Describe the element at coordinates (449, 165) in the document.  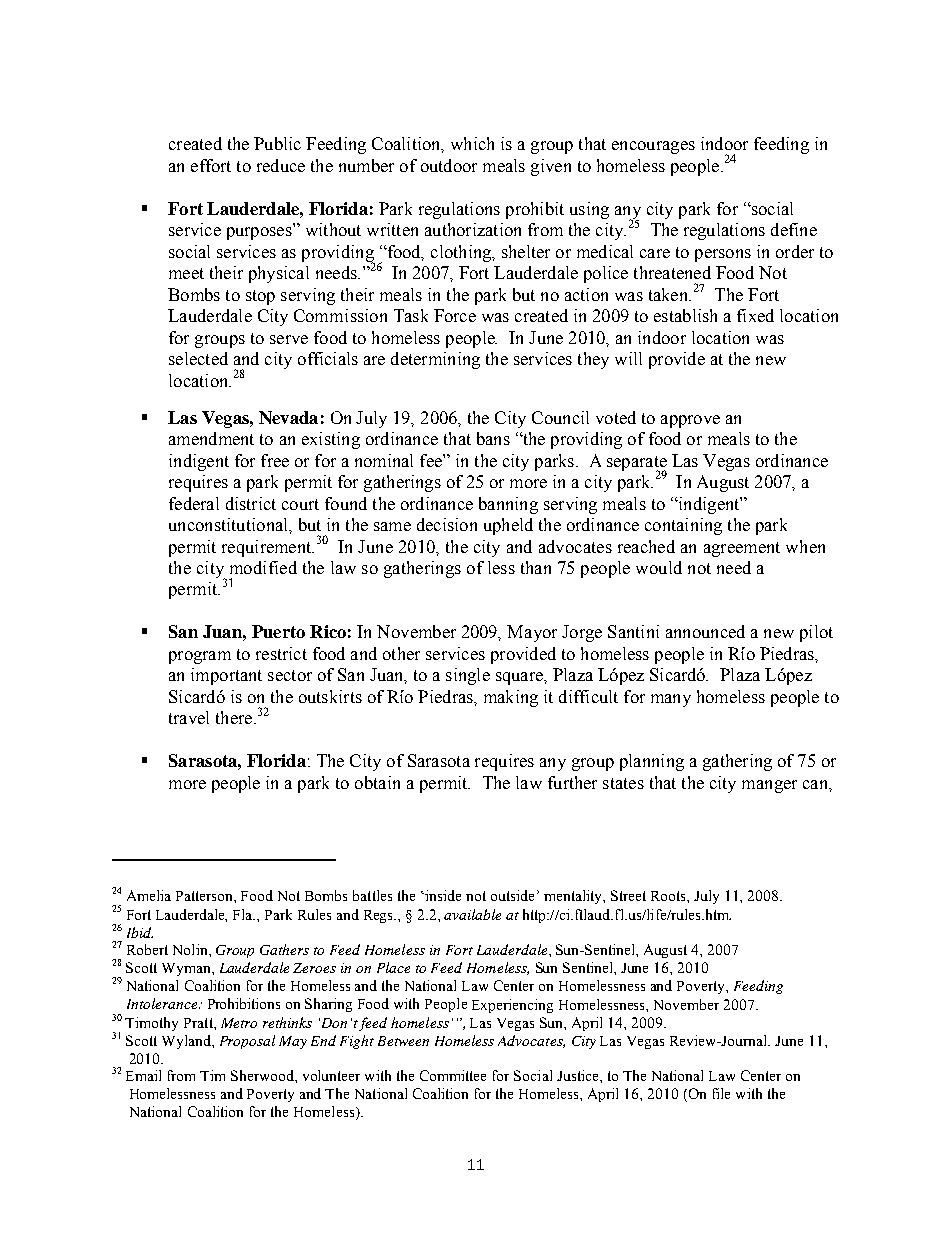
I see `outdoor` at that location.
